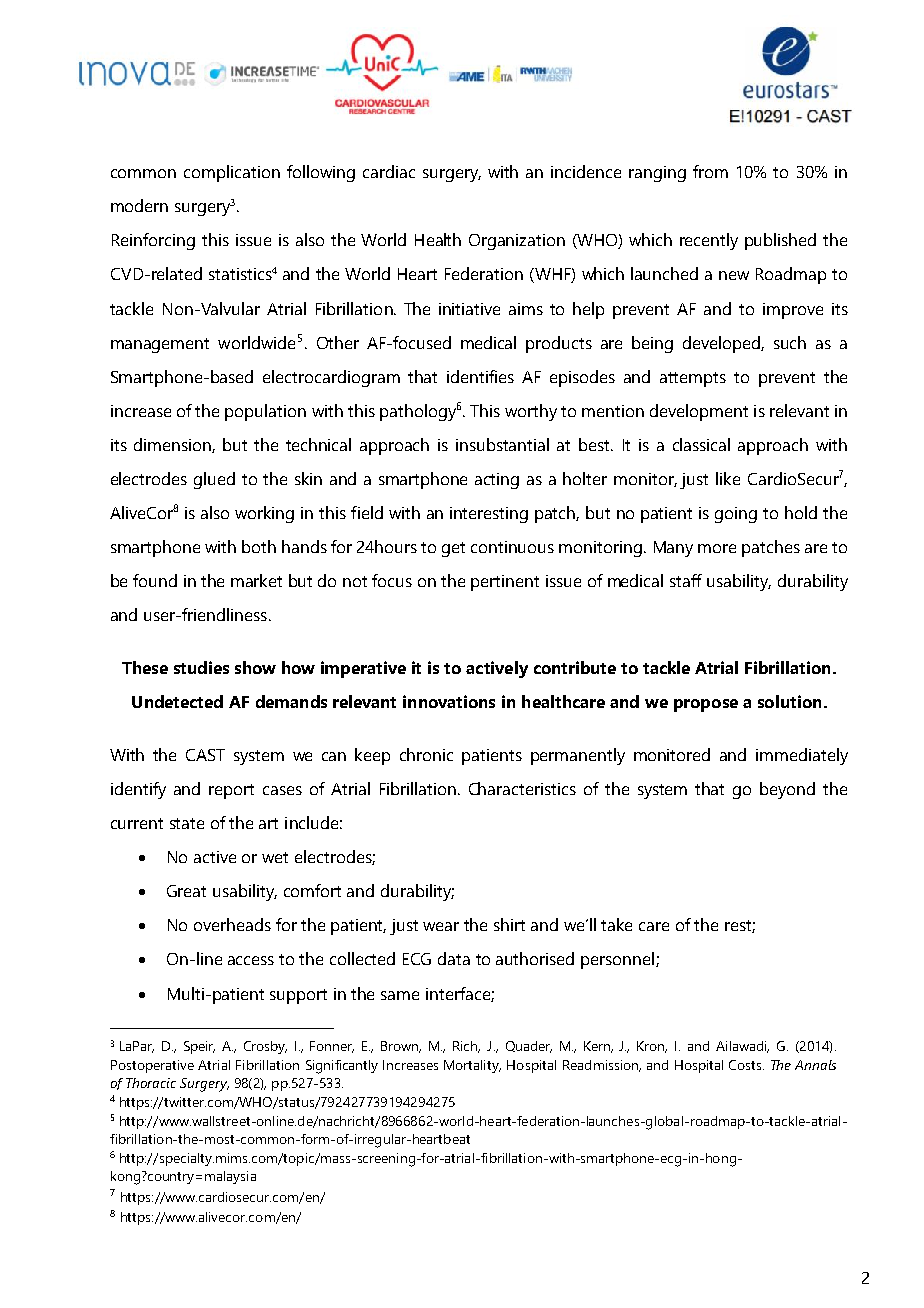 This screenshot has height=1308, width=924. What do you see at coordinates (522, 788) in the screenshot?
I see `Characteristics` at bounding box center [522, 788].
